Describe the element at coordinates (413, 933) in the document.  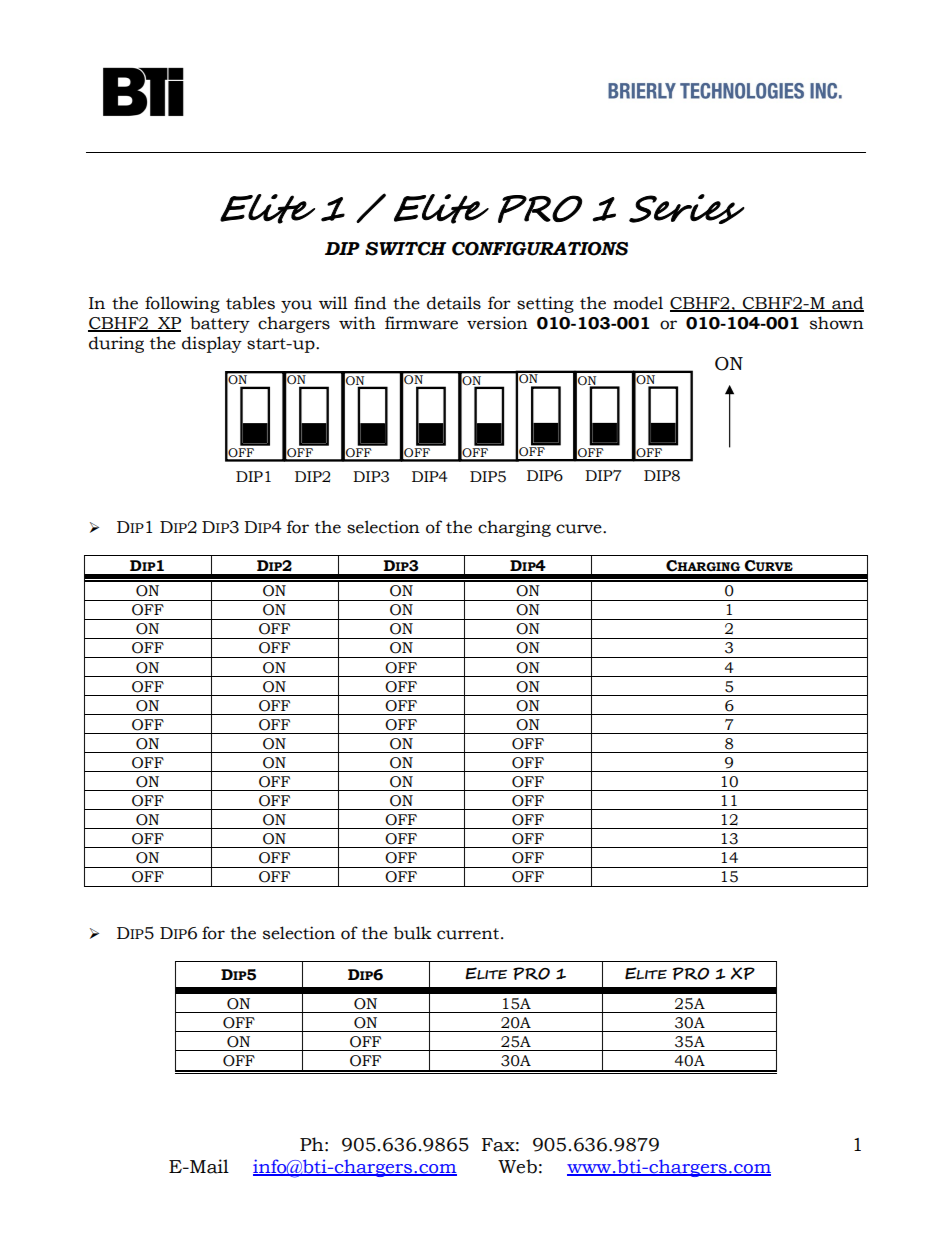
I see `bulk` at that location.
